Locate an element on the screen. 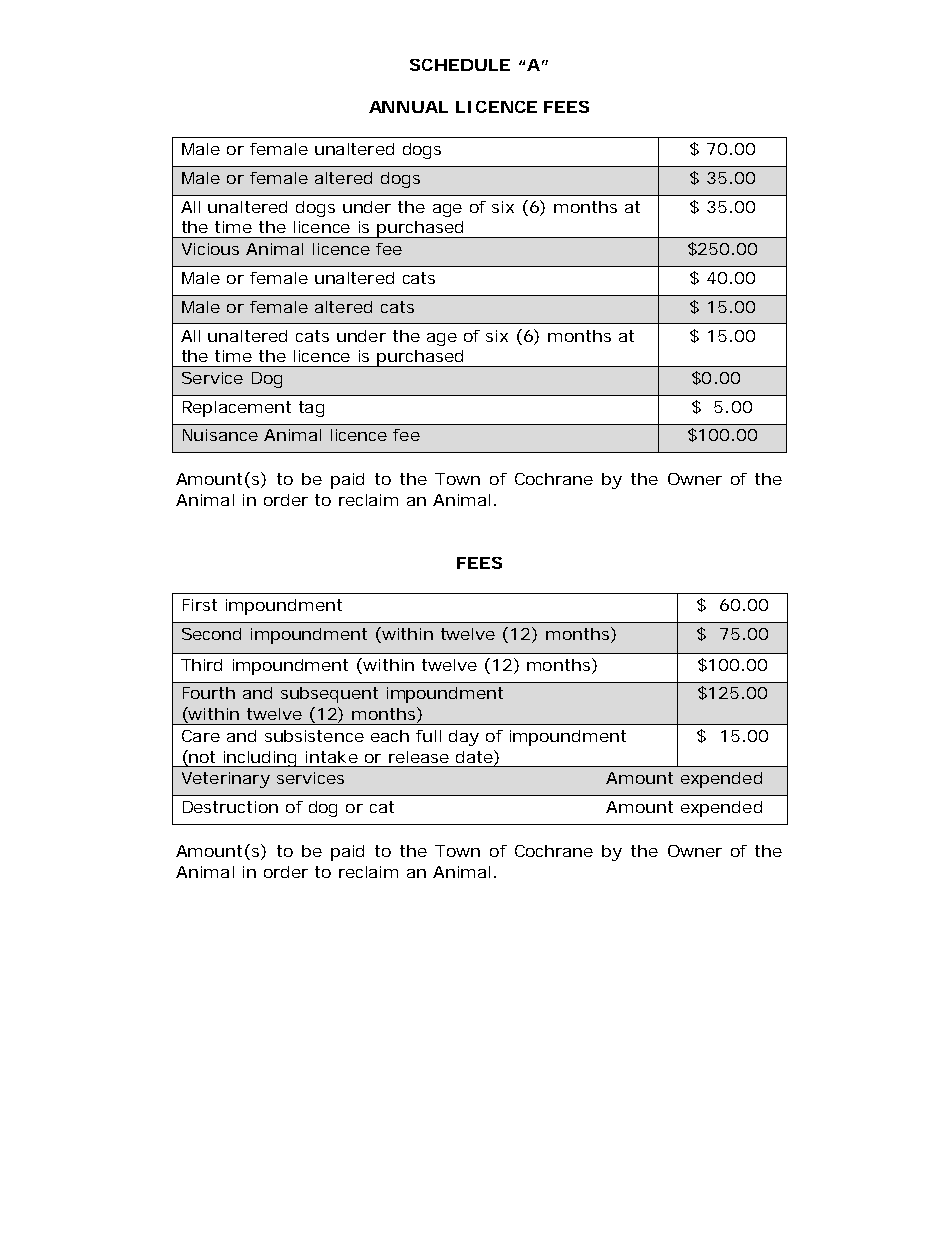 This screenshot has width=952, height=1233. subsistence is located at coordinates (314, 736).
